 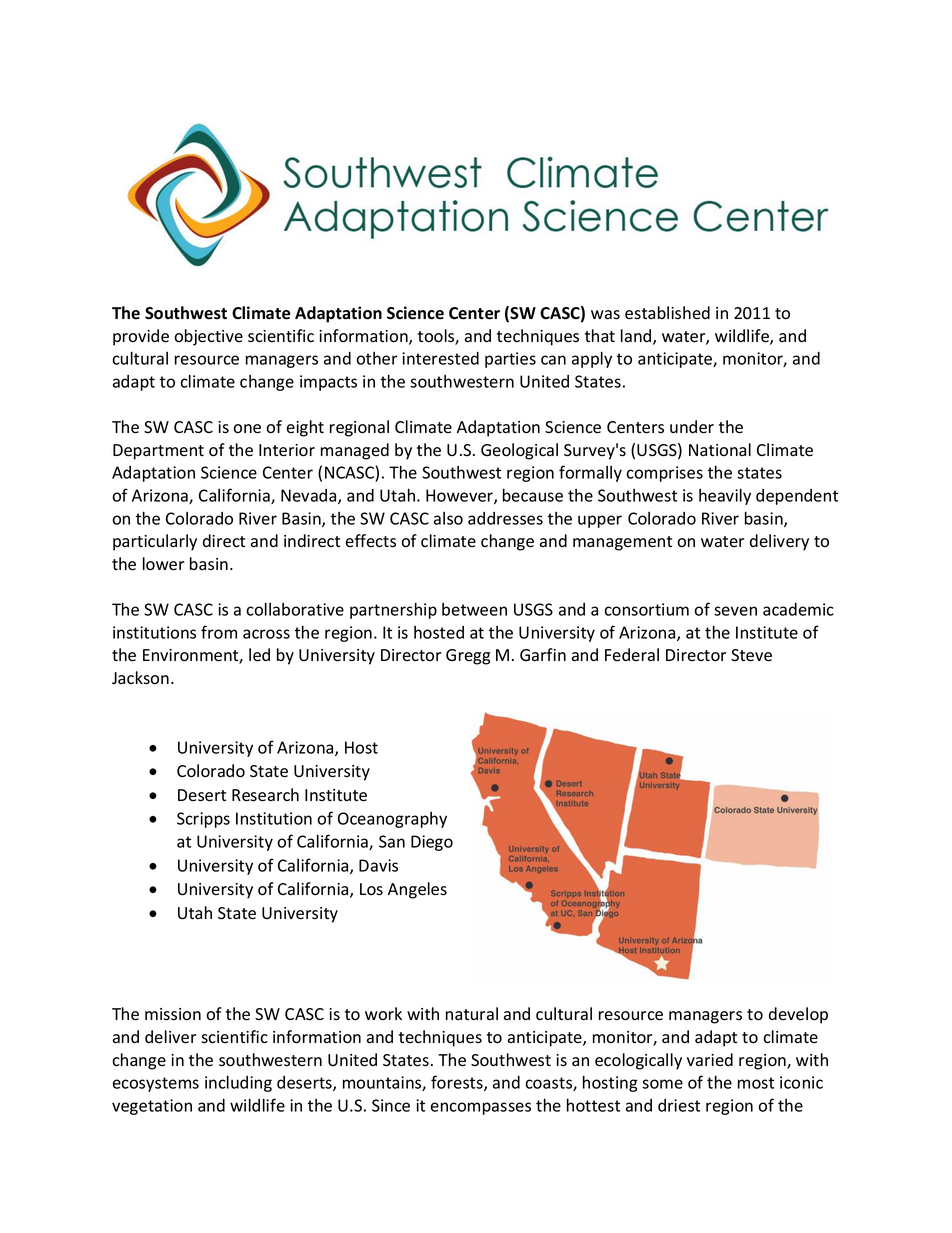 What do you see at coordinates (155, 542) in the screenshot?
I see `particularly` at bounding box center [155, 542].
